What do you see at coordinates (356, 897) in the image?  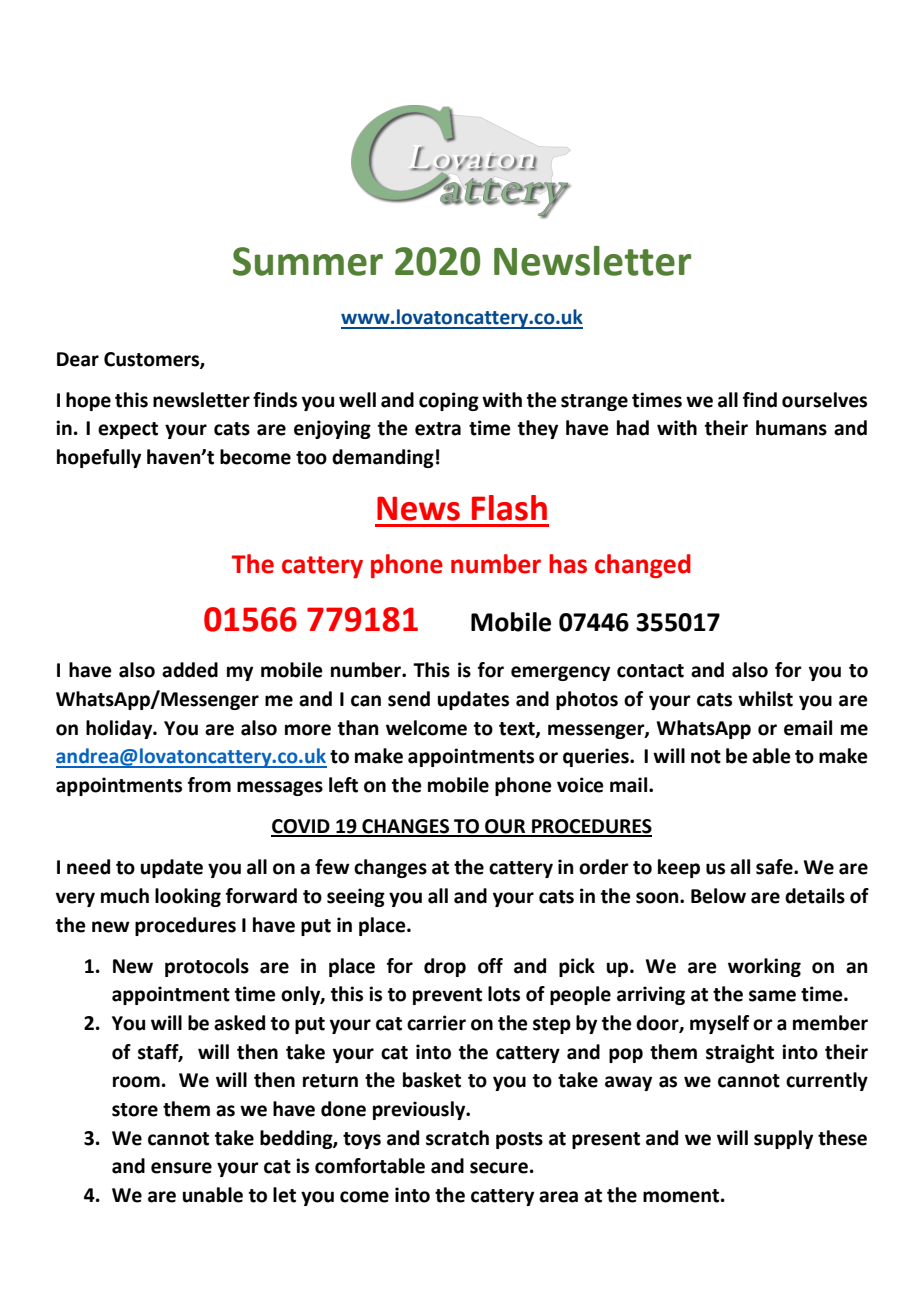 I see `seeing` at bounding box center [356, 897].
